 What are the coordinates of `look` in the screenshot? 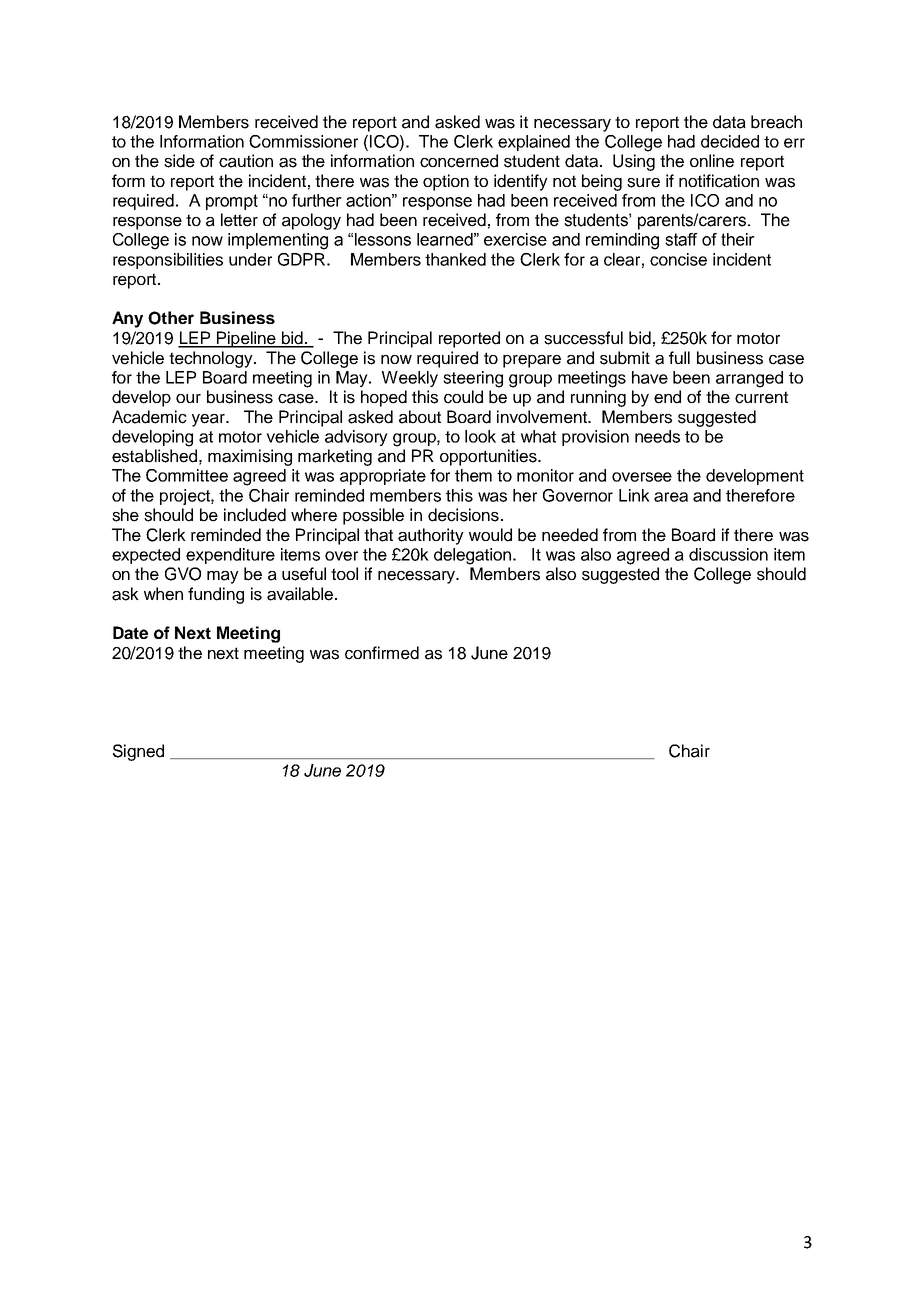 It's located at (480, 436).
